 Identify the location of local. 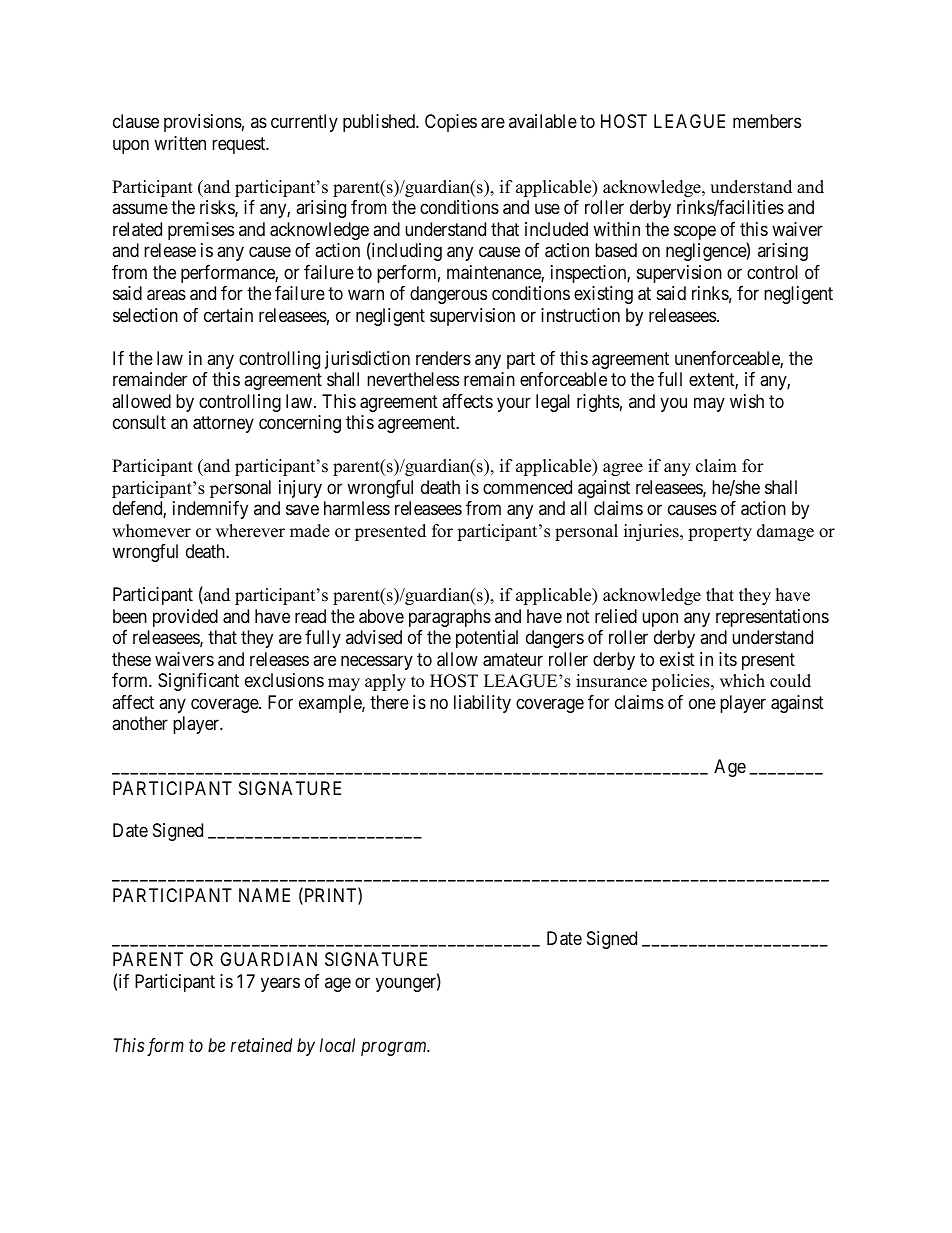
(337, 1045).
